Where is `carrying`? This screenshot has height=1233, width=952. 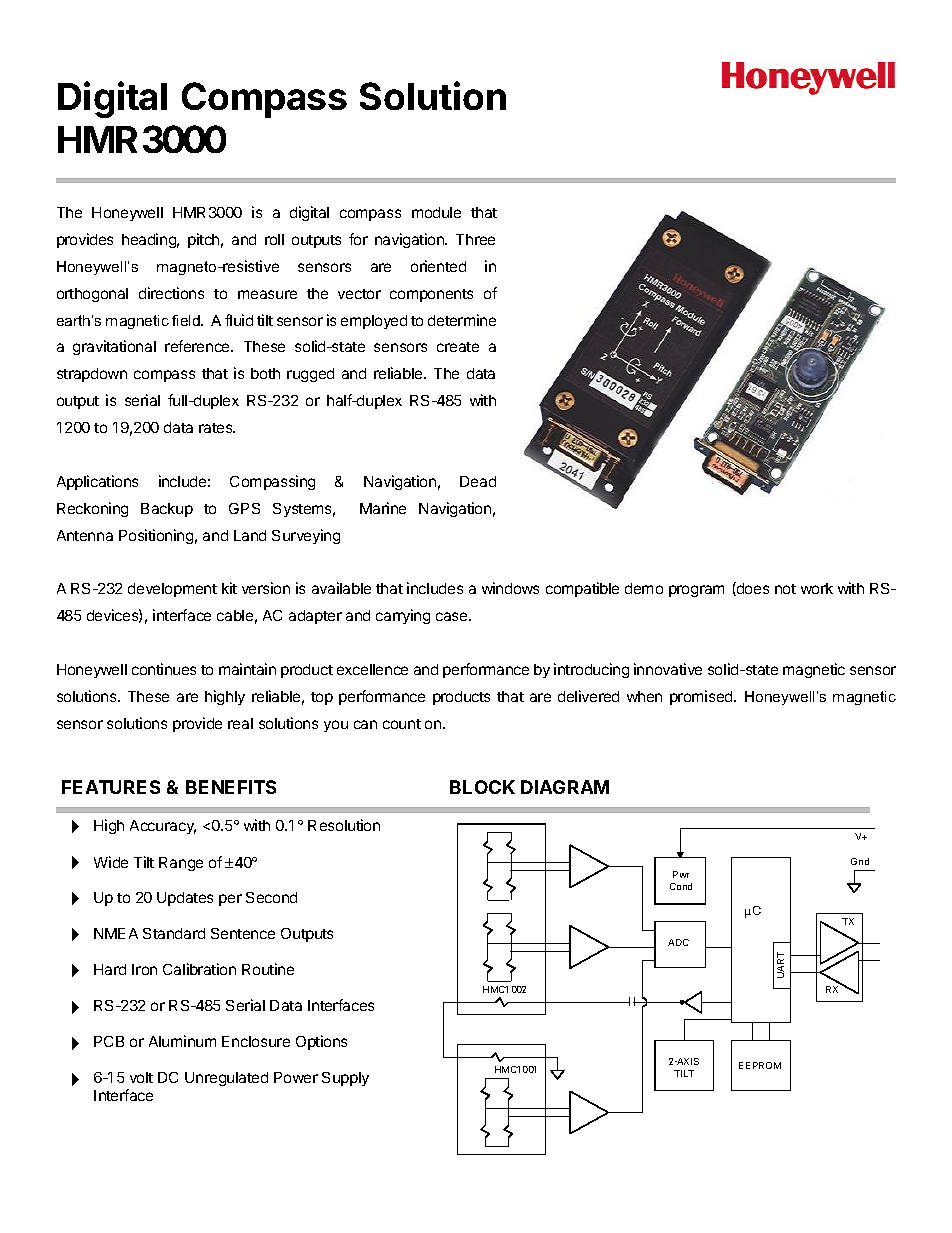 carrying is located at coordinates (403, 616).
